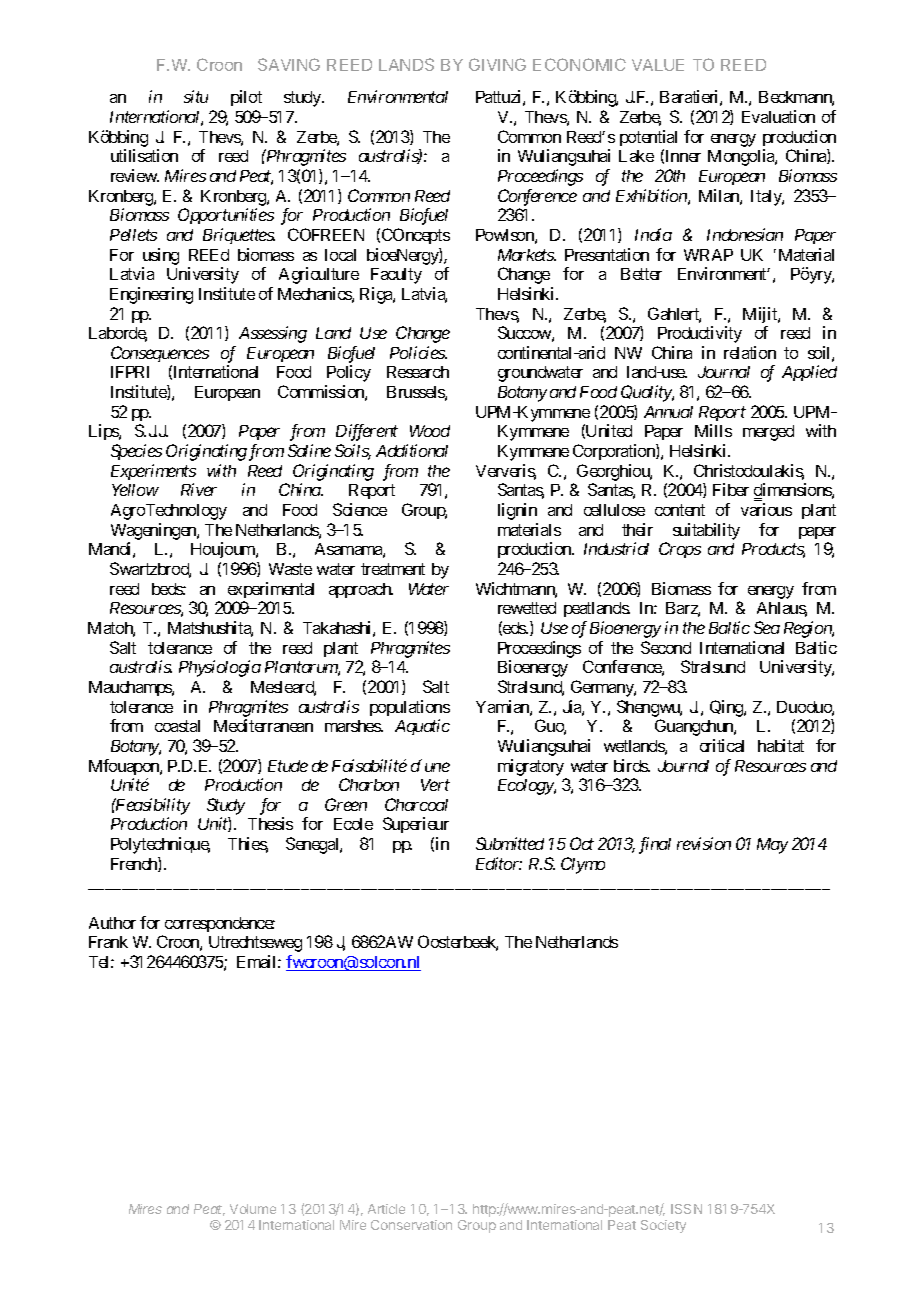 The image size is (924, 1308). I want to click on VALUE, so click(658, 65).
